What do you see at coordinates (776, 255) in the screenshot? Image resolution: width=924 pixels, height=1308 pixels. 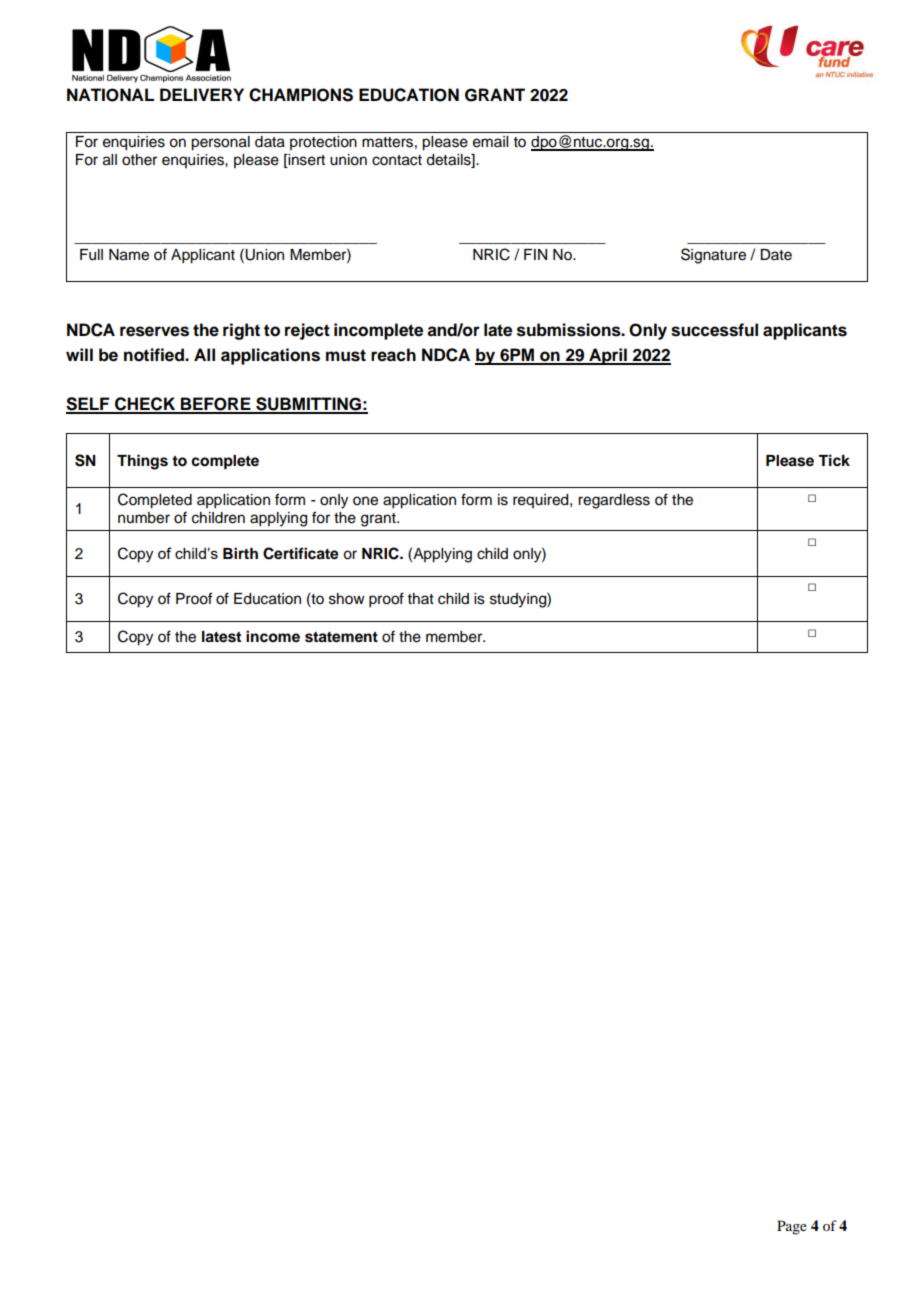 I see `Date` at bounding box center [776, 255].
